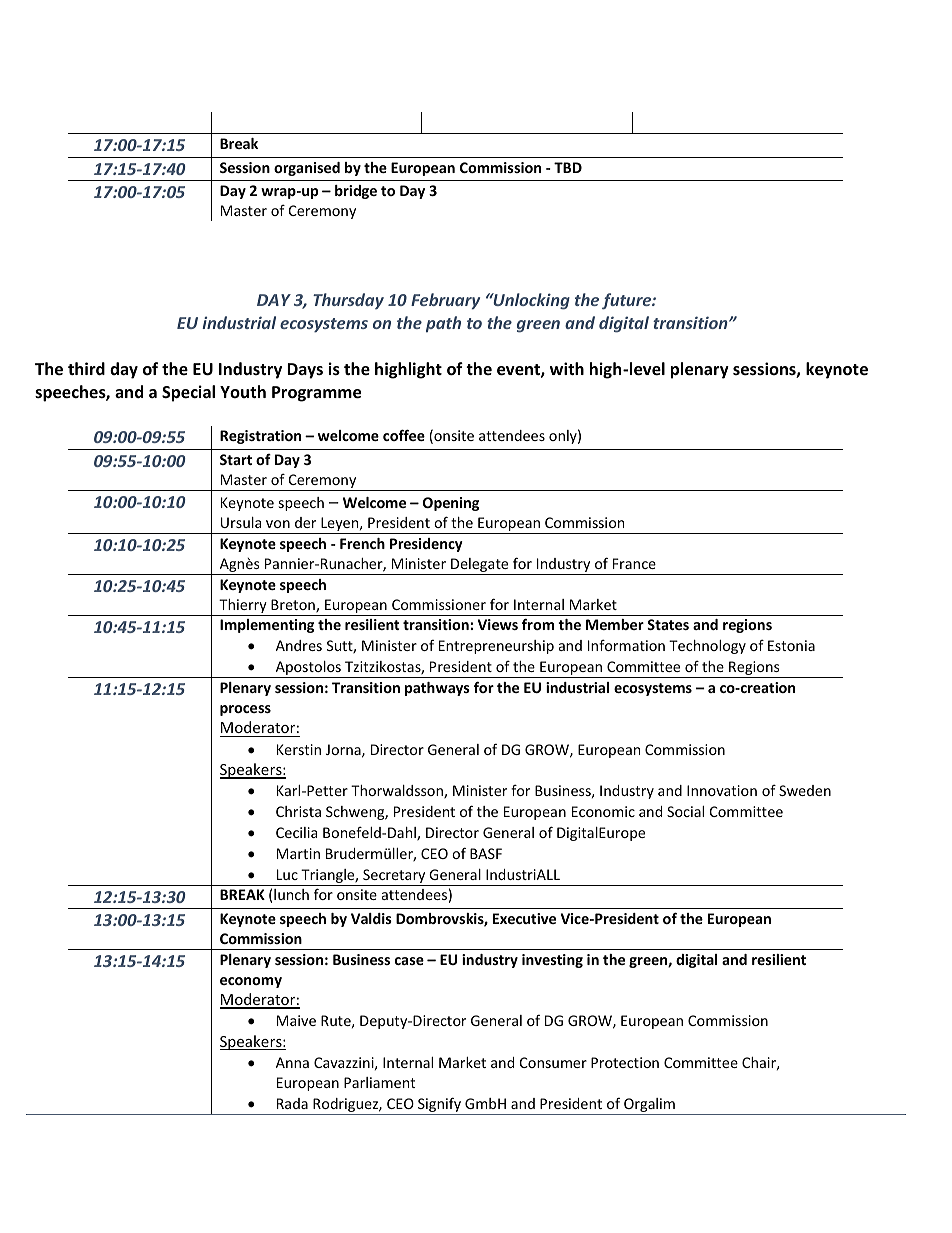 The height and width of the document is (1233, 952). Describe the element at coordinates (307, 169) in the document. I see `organised` at that location.
